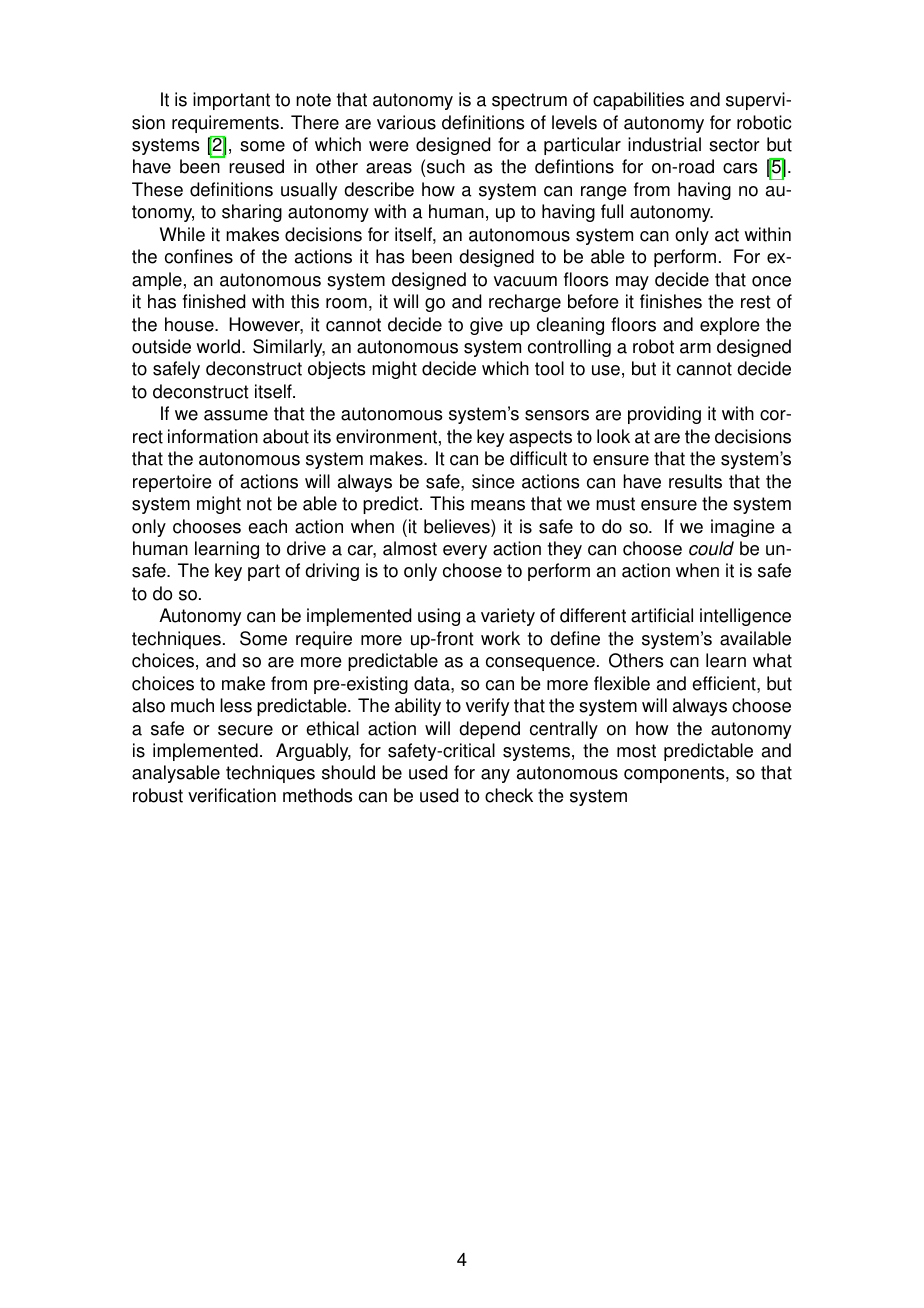 This screenshot has height=1308, width=924. Describe the element at coordinates (267, 526) in the screenshot. I see `each` at that location.
